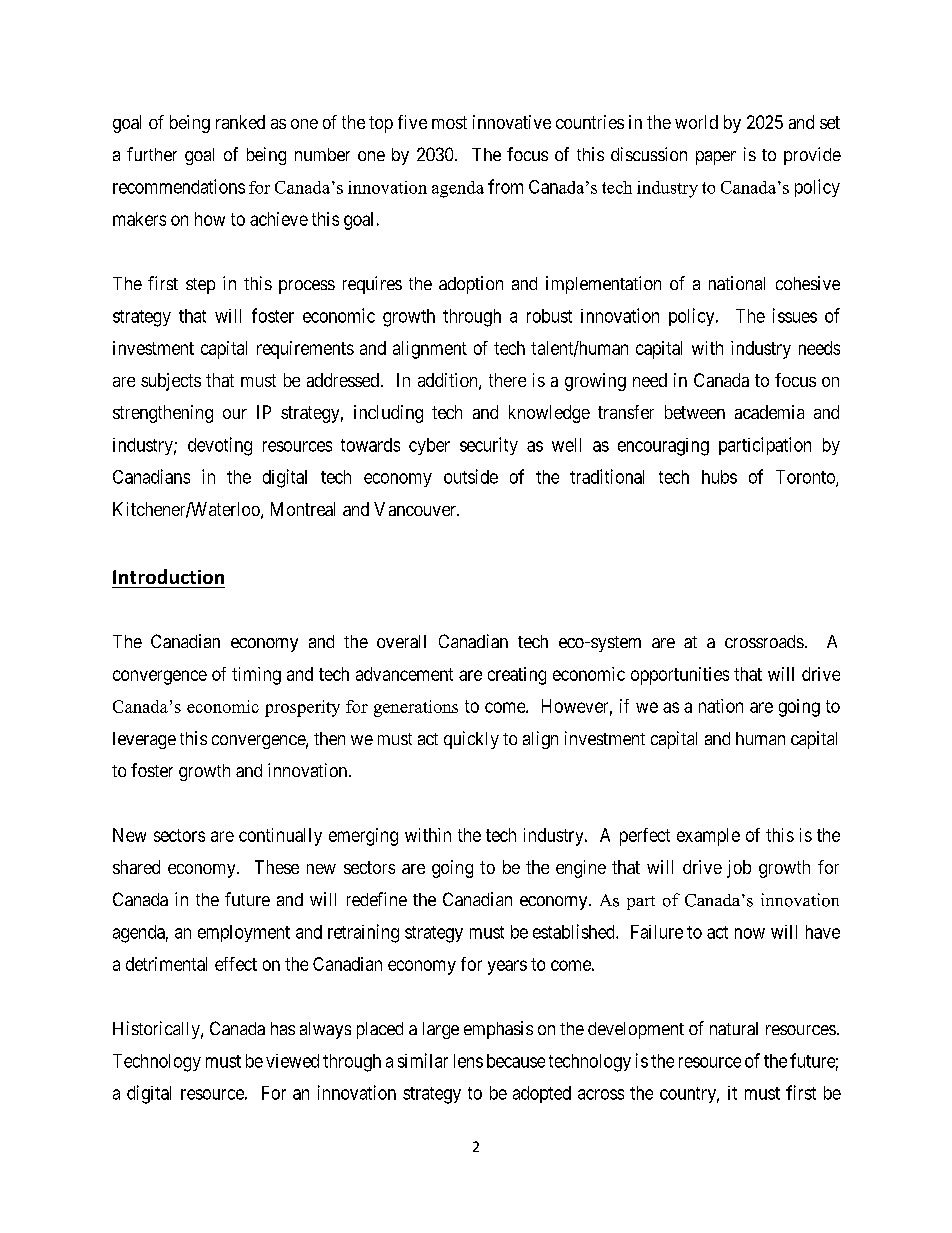 The height and width of the screenshot is (1233, 952). I want to click on subjects, so click(171, 382).
